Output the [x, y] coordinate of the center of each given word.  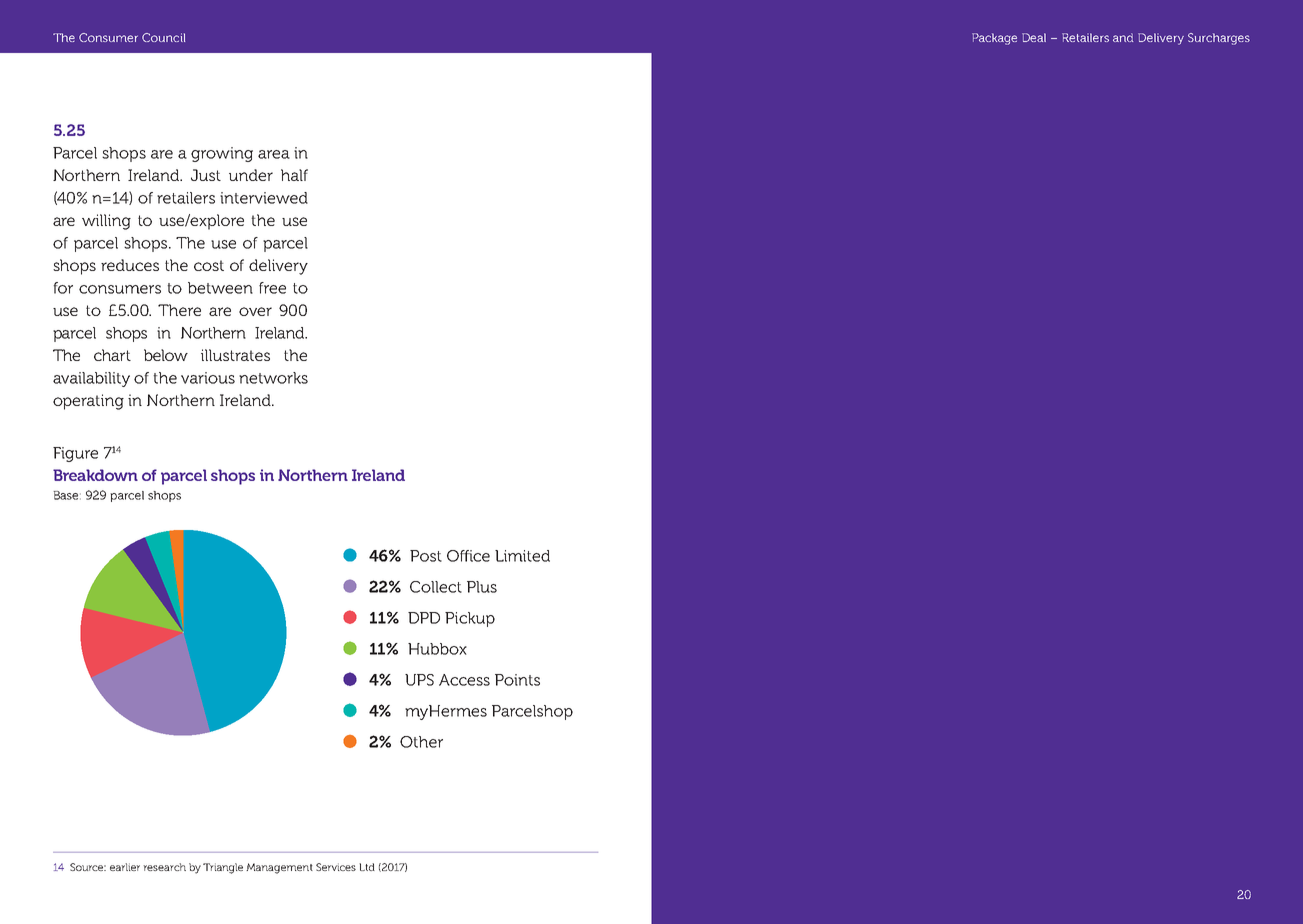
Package [994, 39]
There [179, 310]
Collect [436, 587]
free [272, 288]
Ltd [367, 867]
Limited [522, 556]
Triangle [223, 868]
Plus [482, 587]
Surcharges [1219, 39]
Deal [1034, 37]
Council [163, 37]
